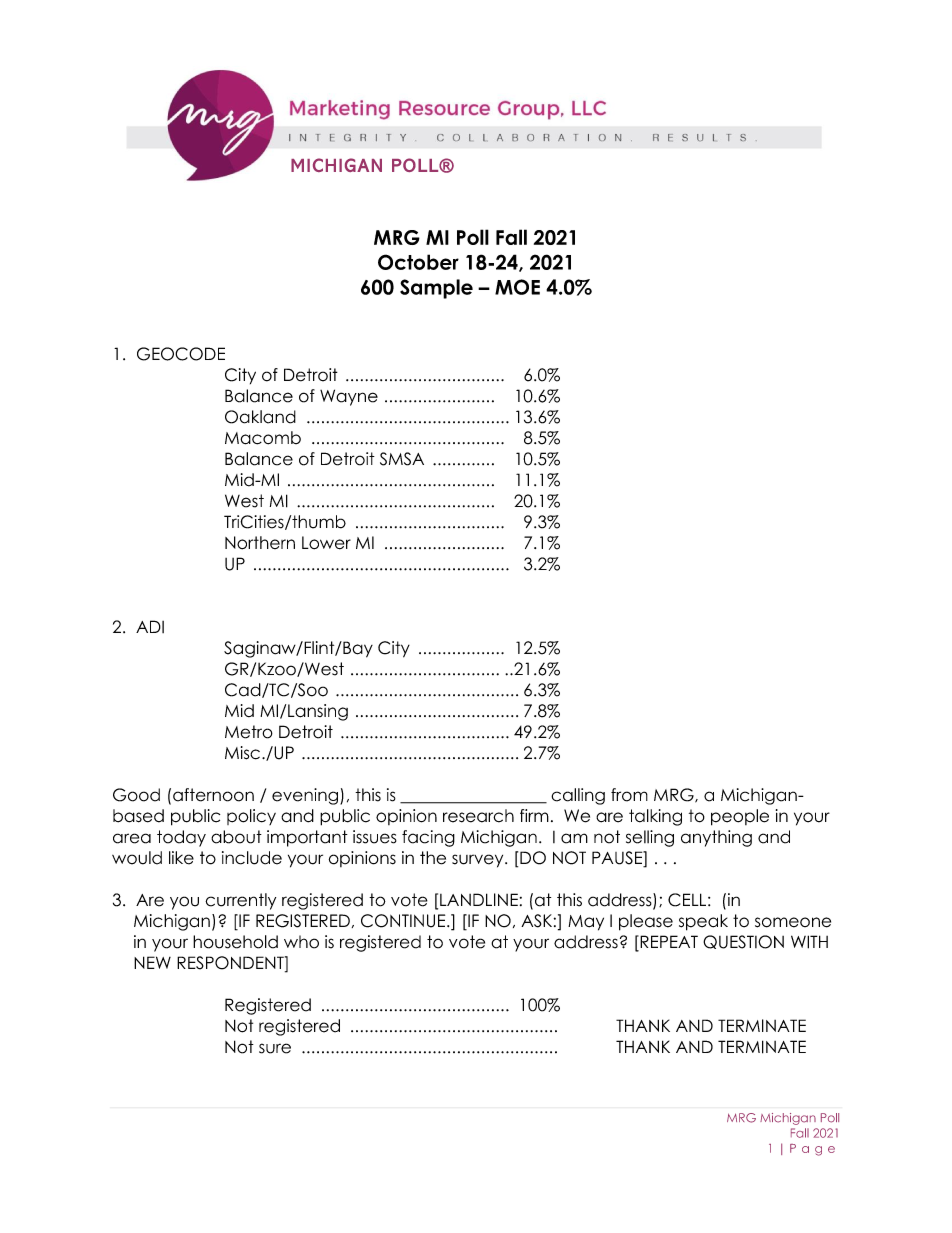 Image resolution: width=952 pixels, height=1233 pixels. Describe the element at coordinates (260, 543) in the screenshot. I see `Northern` at that location.
